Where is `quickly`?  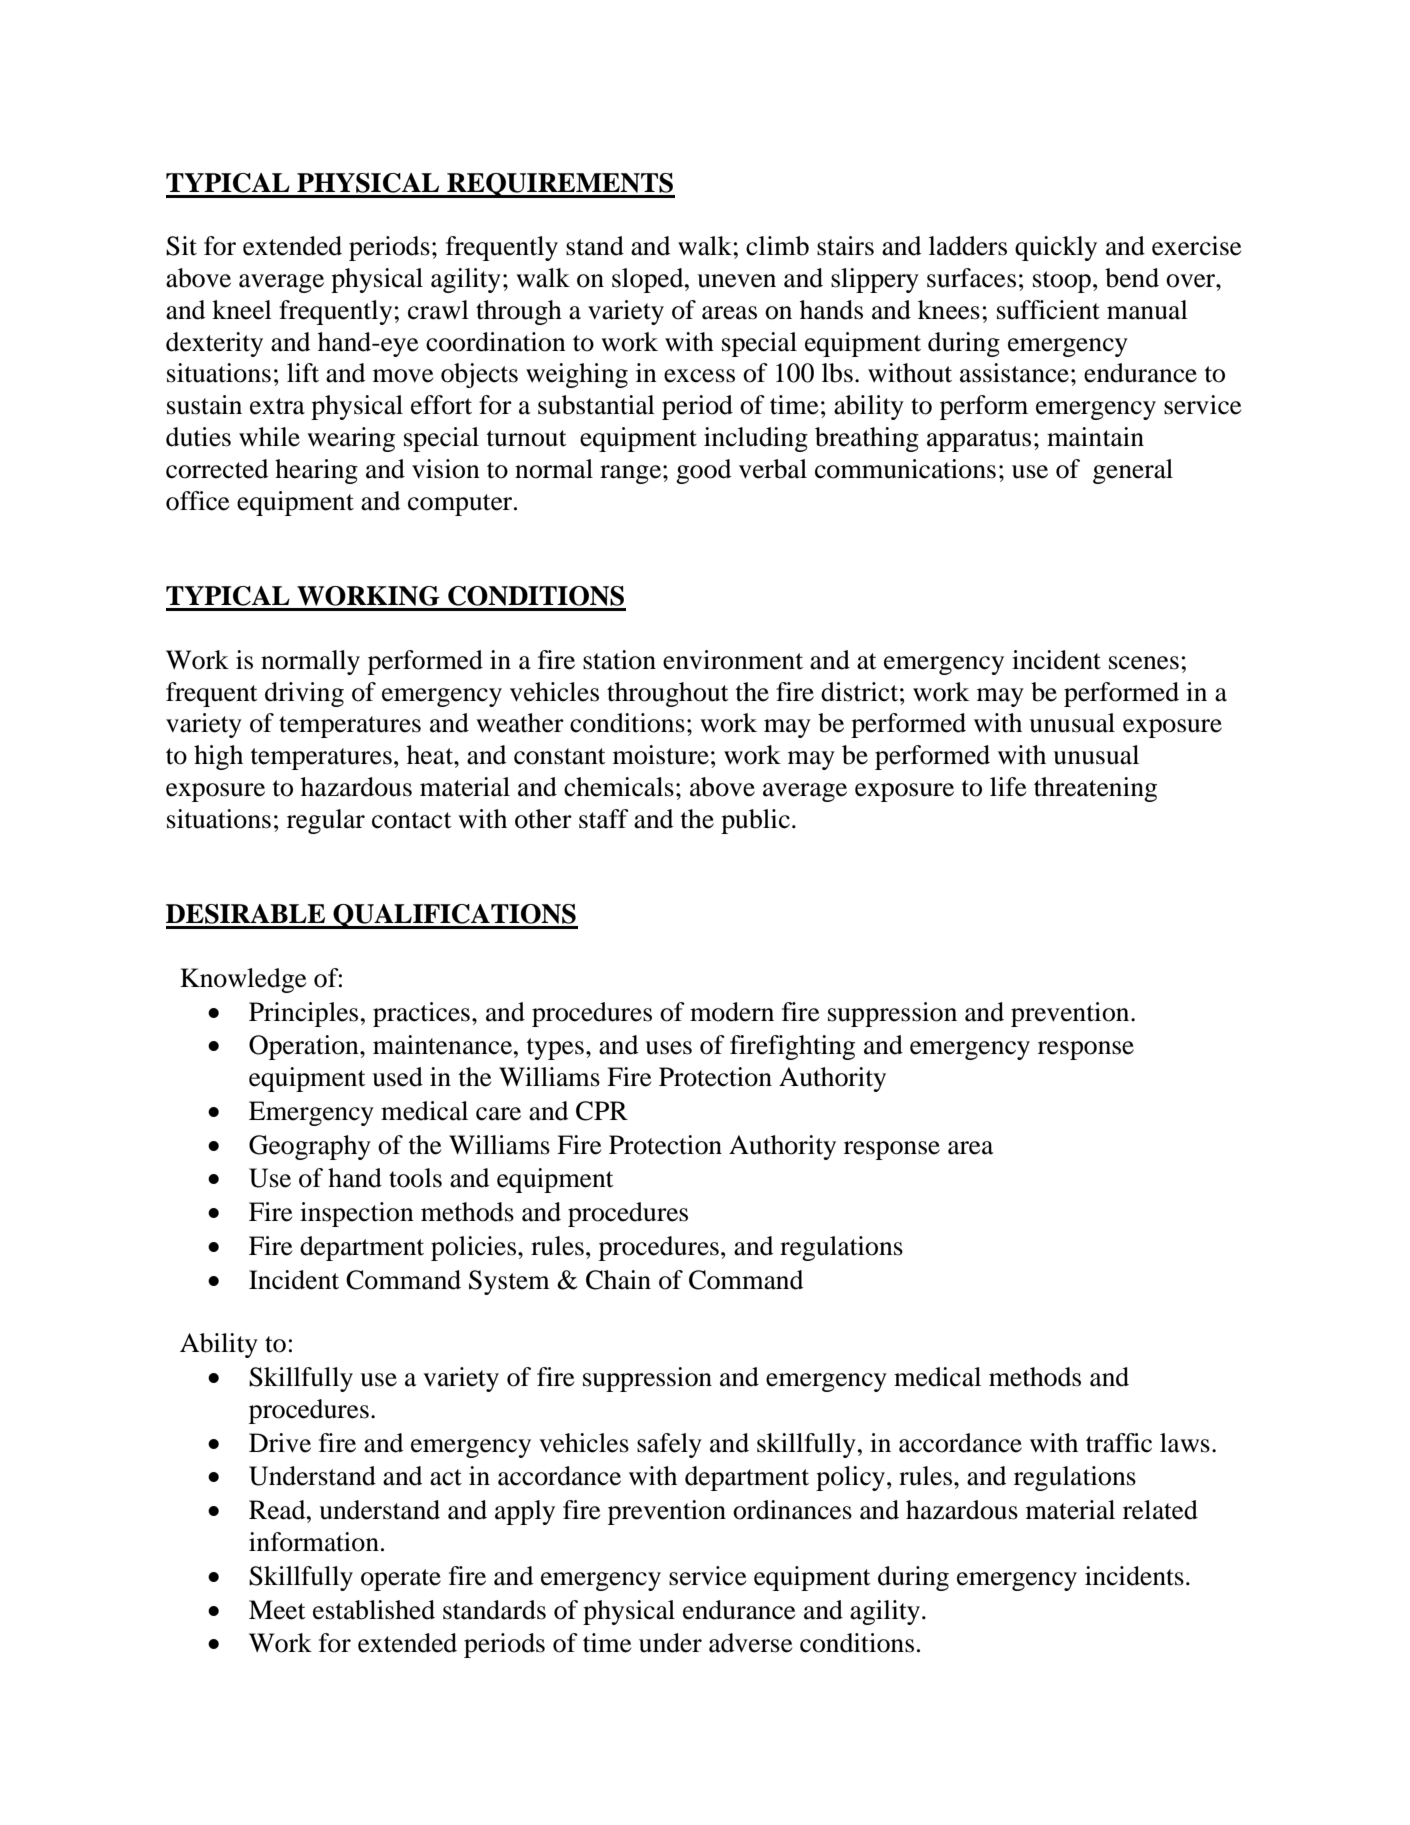
quickly is located at coordinates (1056, 248).
